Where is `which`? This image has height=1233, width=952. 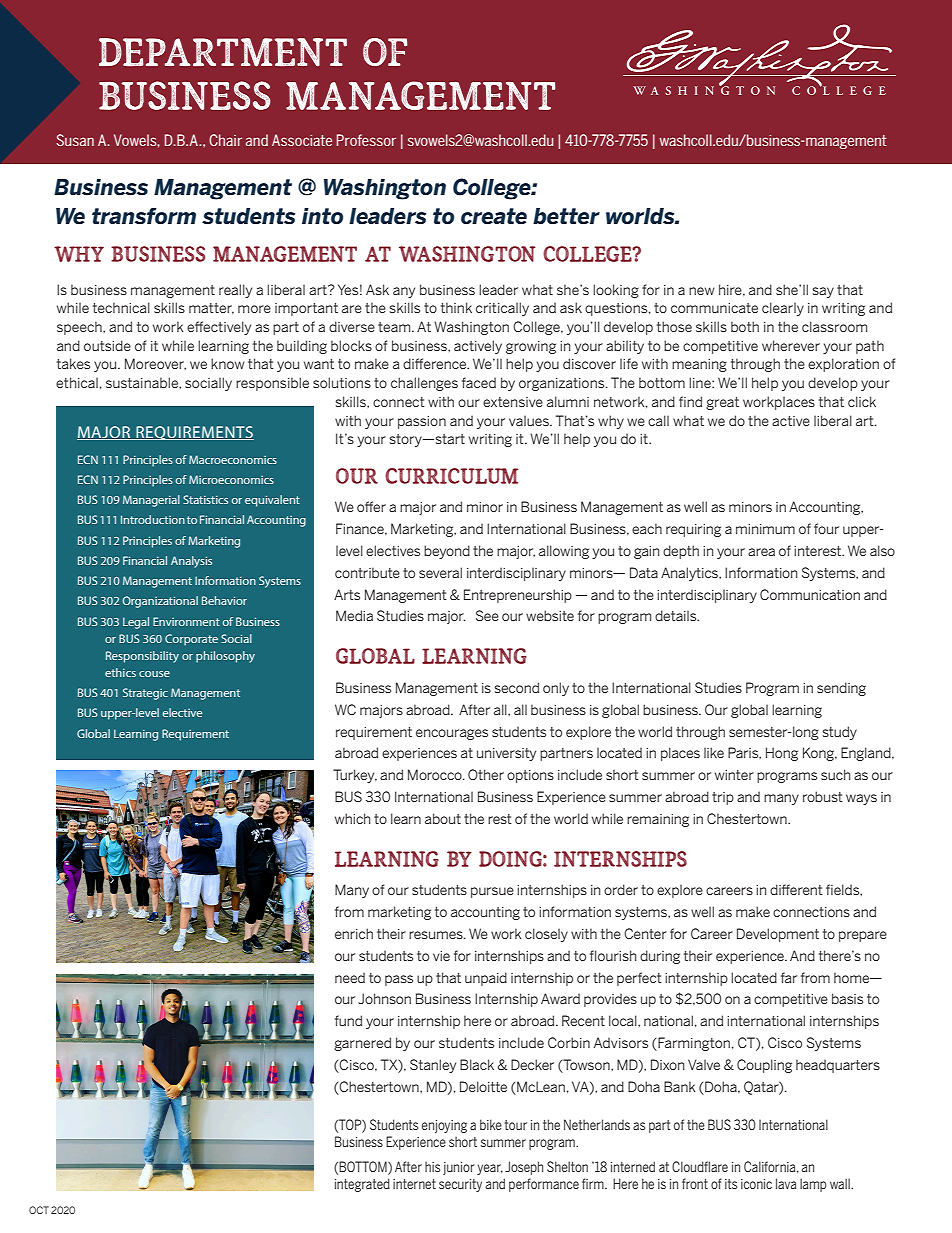 which is located at coordinates (352, 818).
